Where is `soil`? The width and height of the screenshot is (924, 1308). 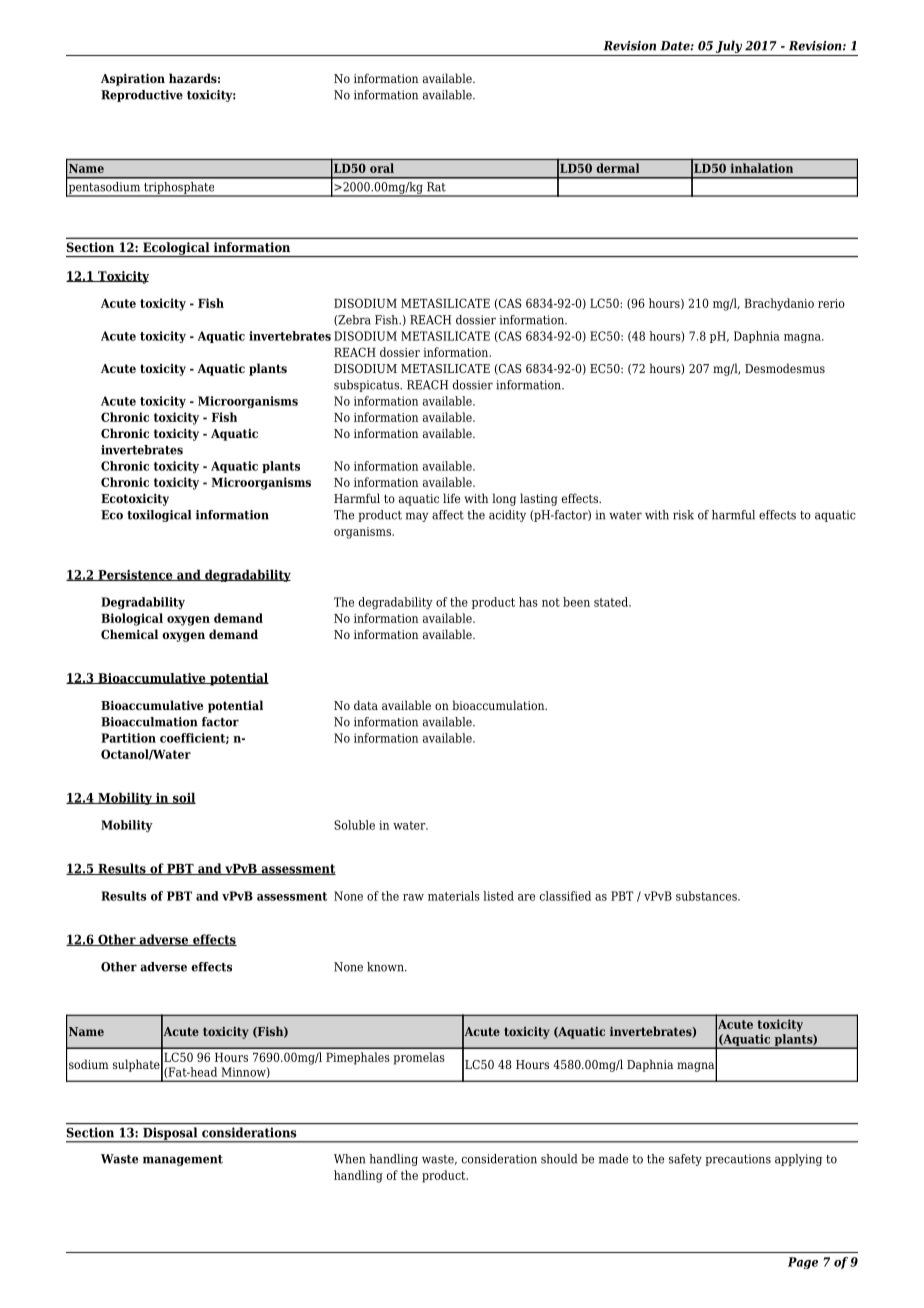 soil is located at coordinates (183, 798).
